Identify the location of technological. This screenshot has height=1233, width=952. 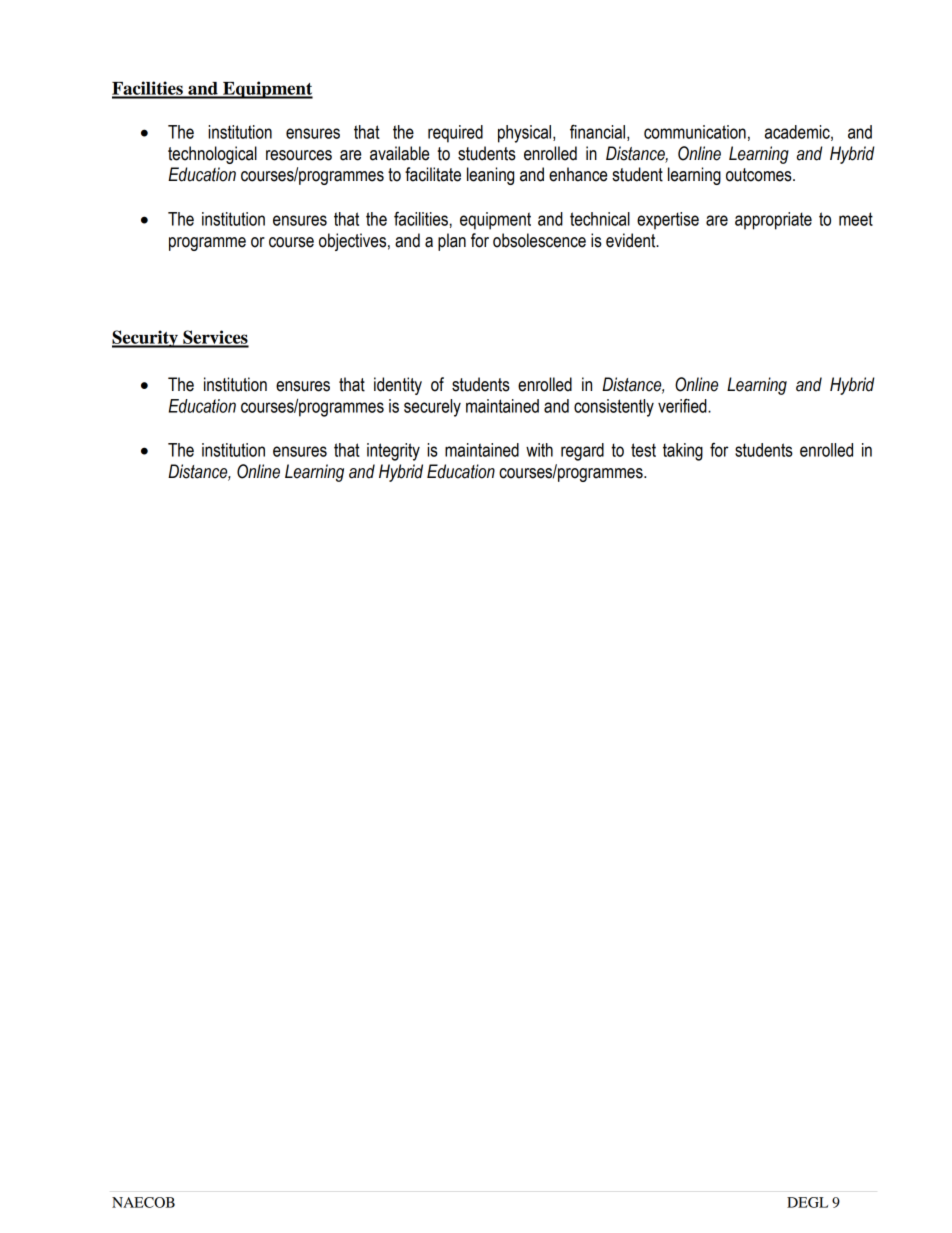
(212, 155).
